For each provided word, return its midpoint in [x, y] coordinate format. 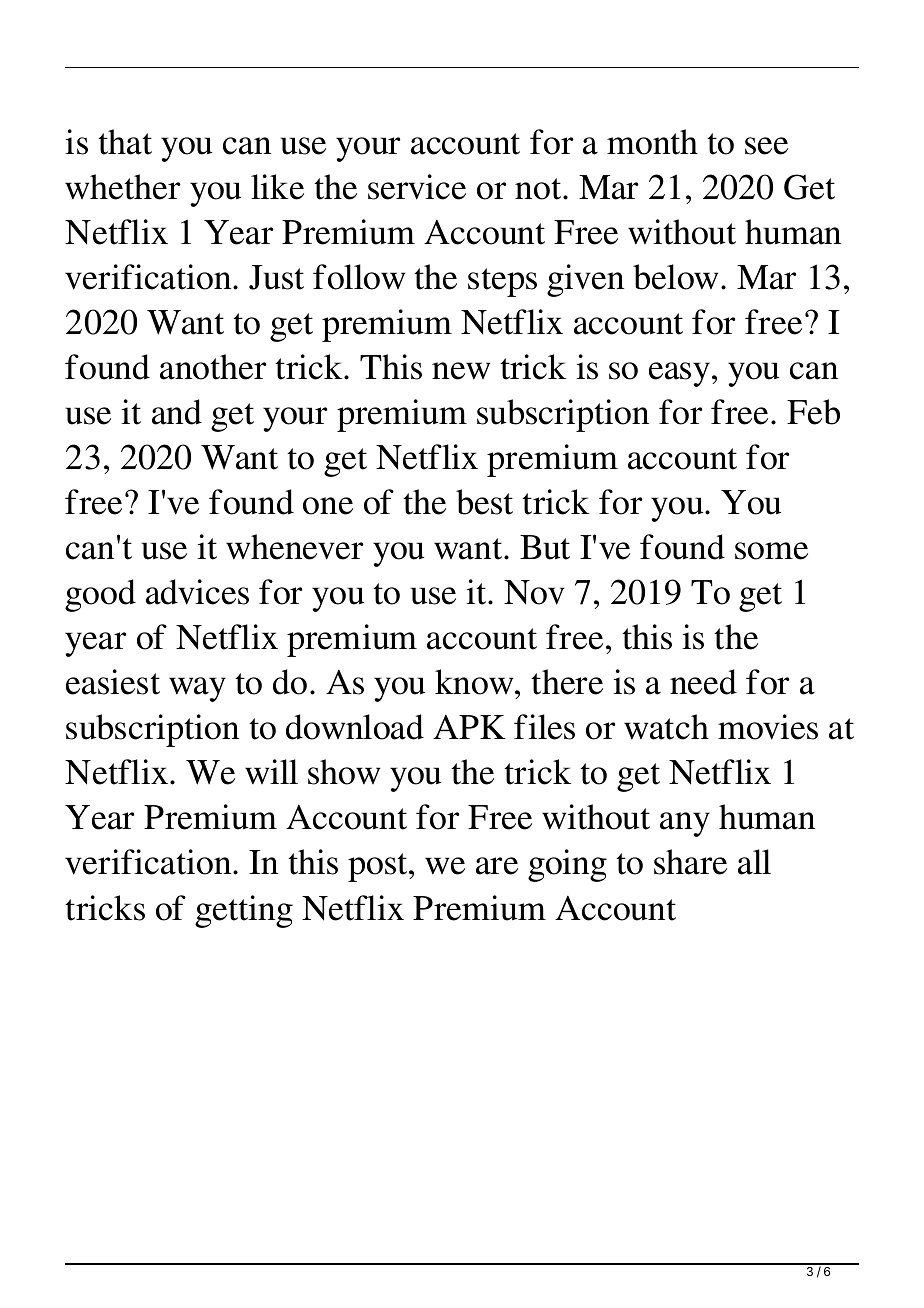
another [213, 367]
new [461, 371]
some [771, 551]
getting [244, 911]
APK [469, 727]
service [417, 187]
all [754, 862]
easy [679, 374]
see [766, 146]
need [703, 682]
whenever [295, 547]
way [197, 689]
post [379, 867]
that [125, 142]
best [484, 502]
